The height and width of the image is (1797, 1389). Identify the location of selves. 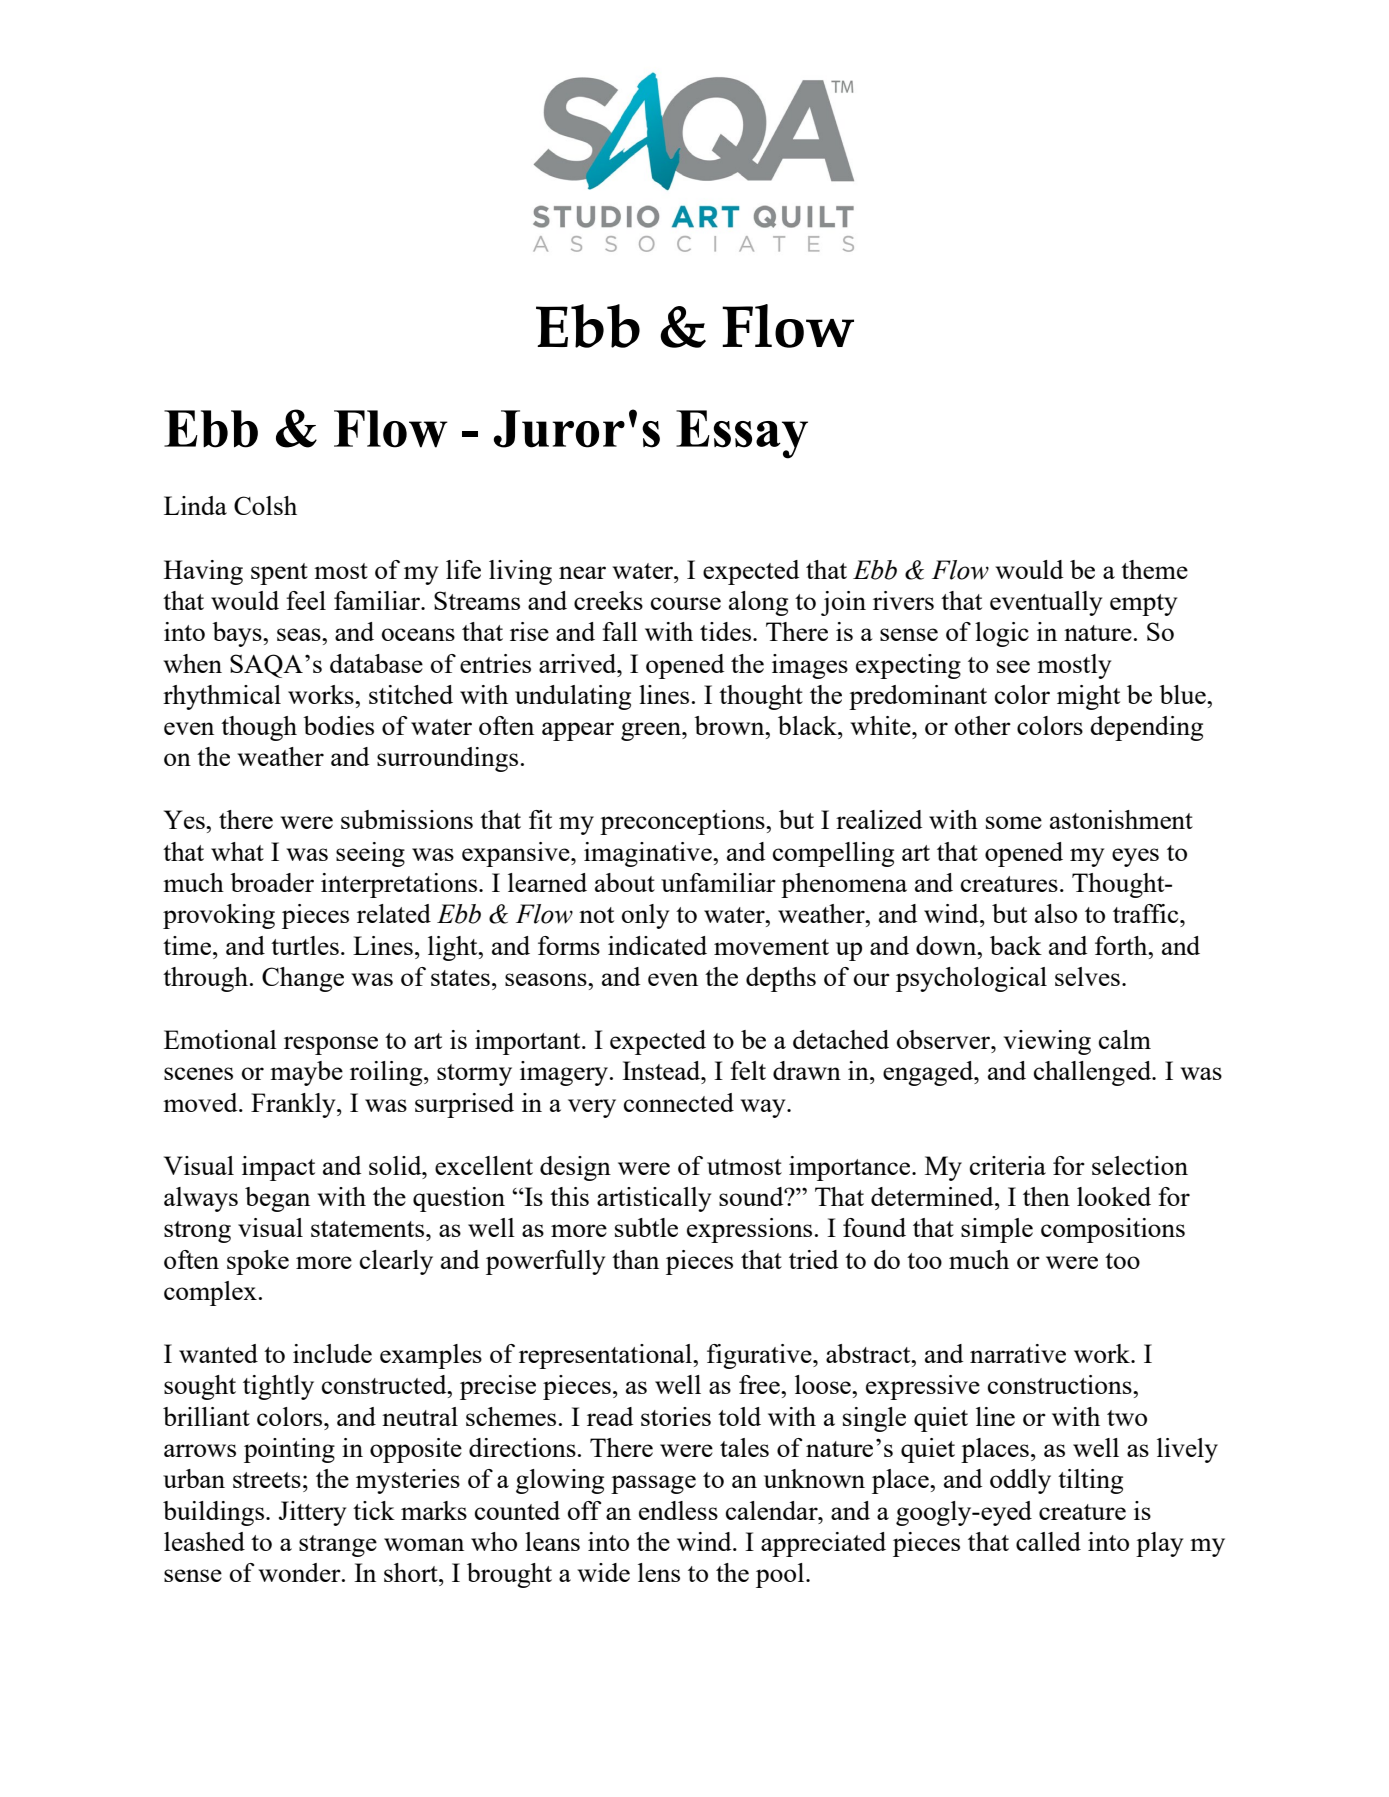
(1087, 976).
